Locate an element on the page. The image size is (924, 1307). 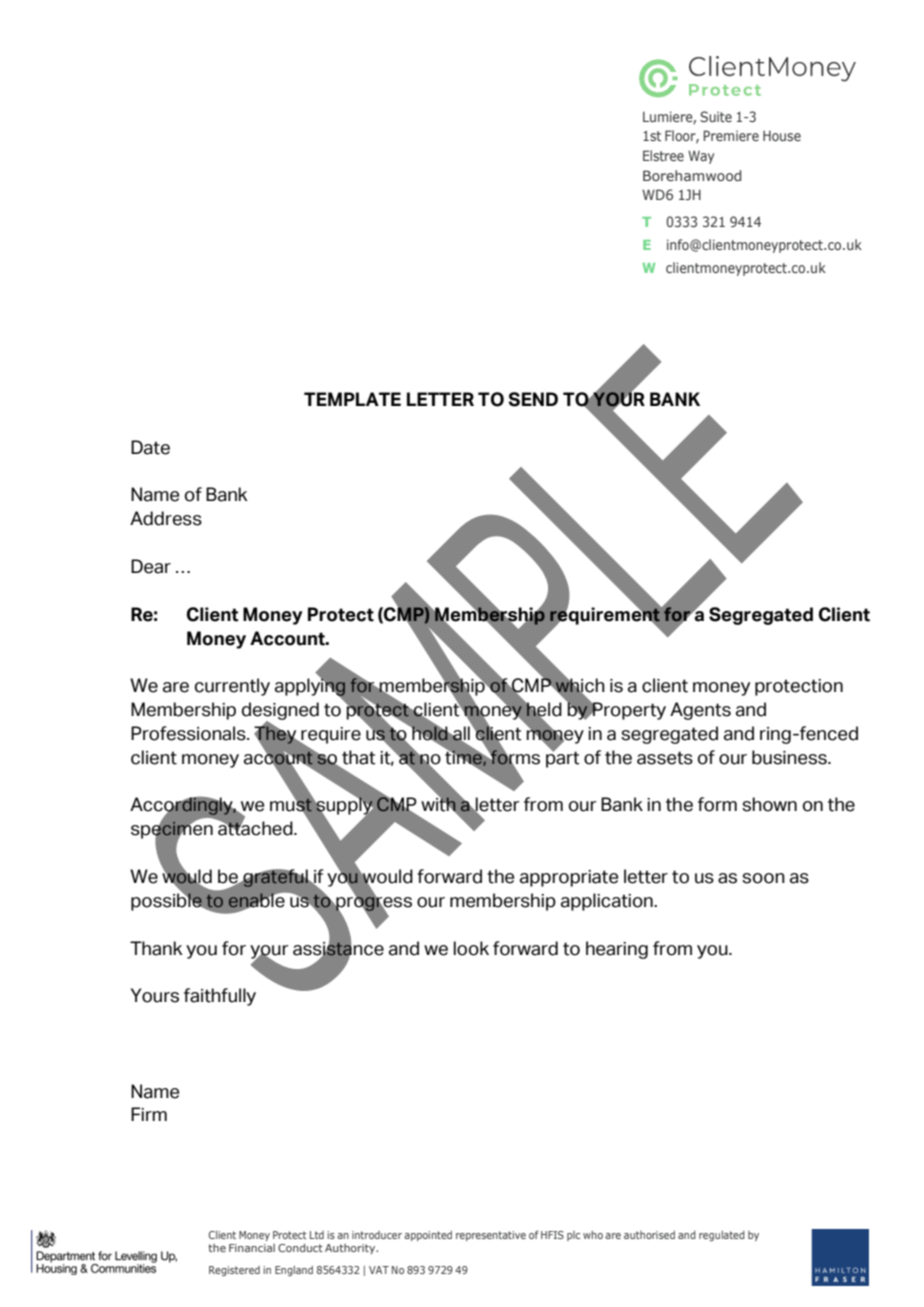
currently is located at coordinates (232, 687).
